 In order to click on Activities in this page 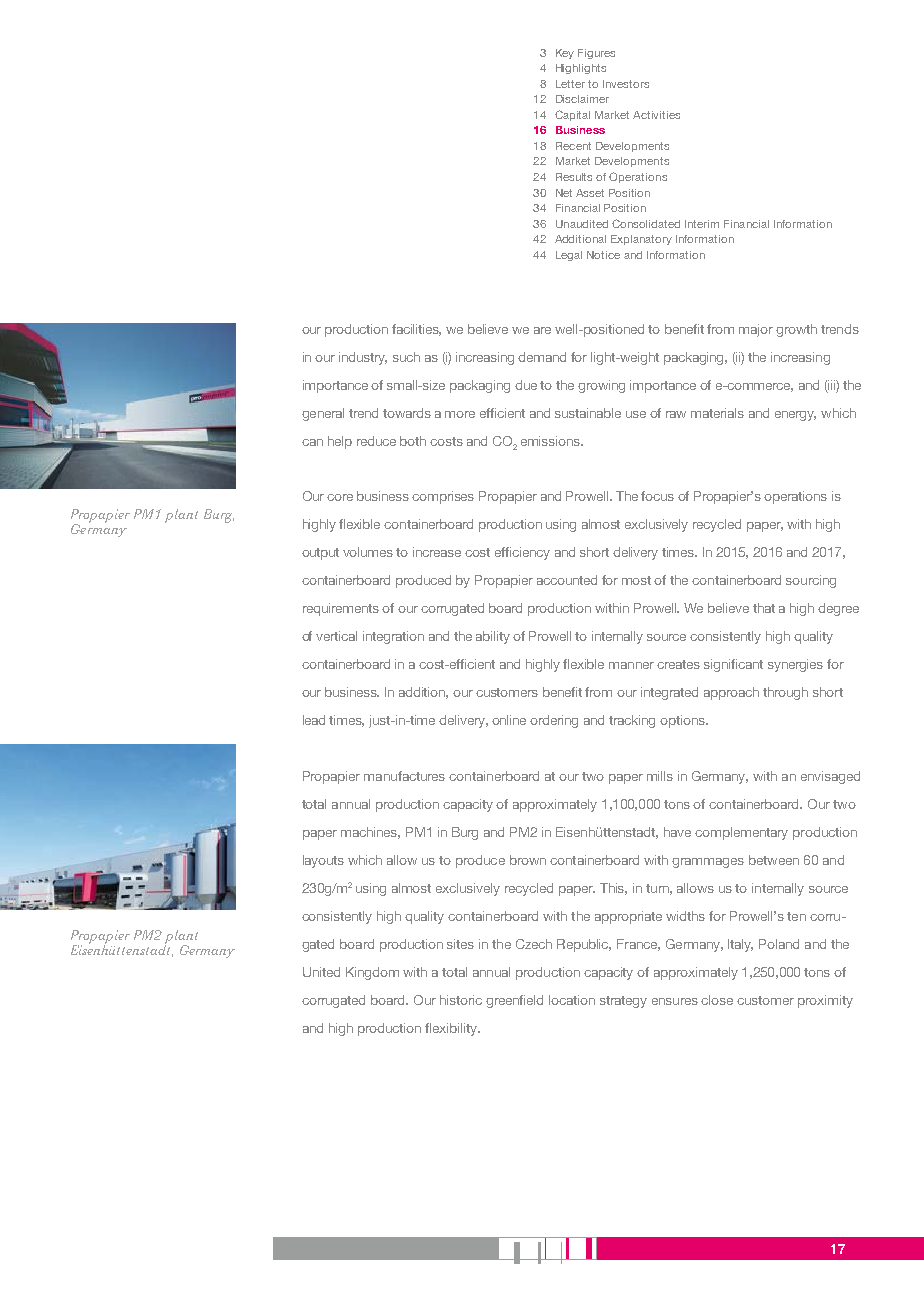, I will do `click(656, 115)`.
